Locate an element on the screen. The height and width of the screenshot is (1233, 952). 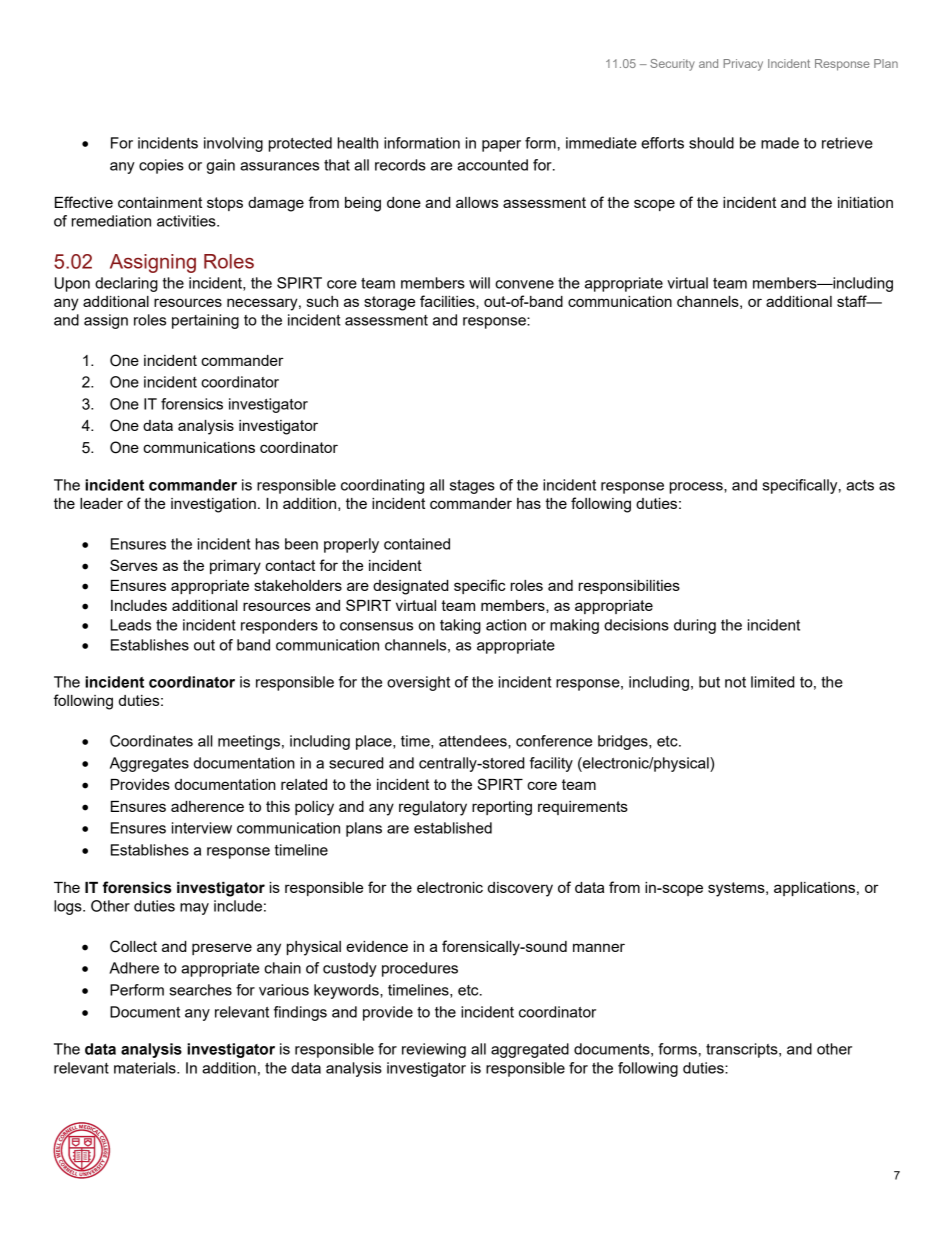
during is located at coordinates (695, 626).
